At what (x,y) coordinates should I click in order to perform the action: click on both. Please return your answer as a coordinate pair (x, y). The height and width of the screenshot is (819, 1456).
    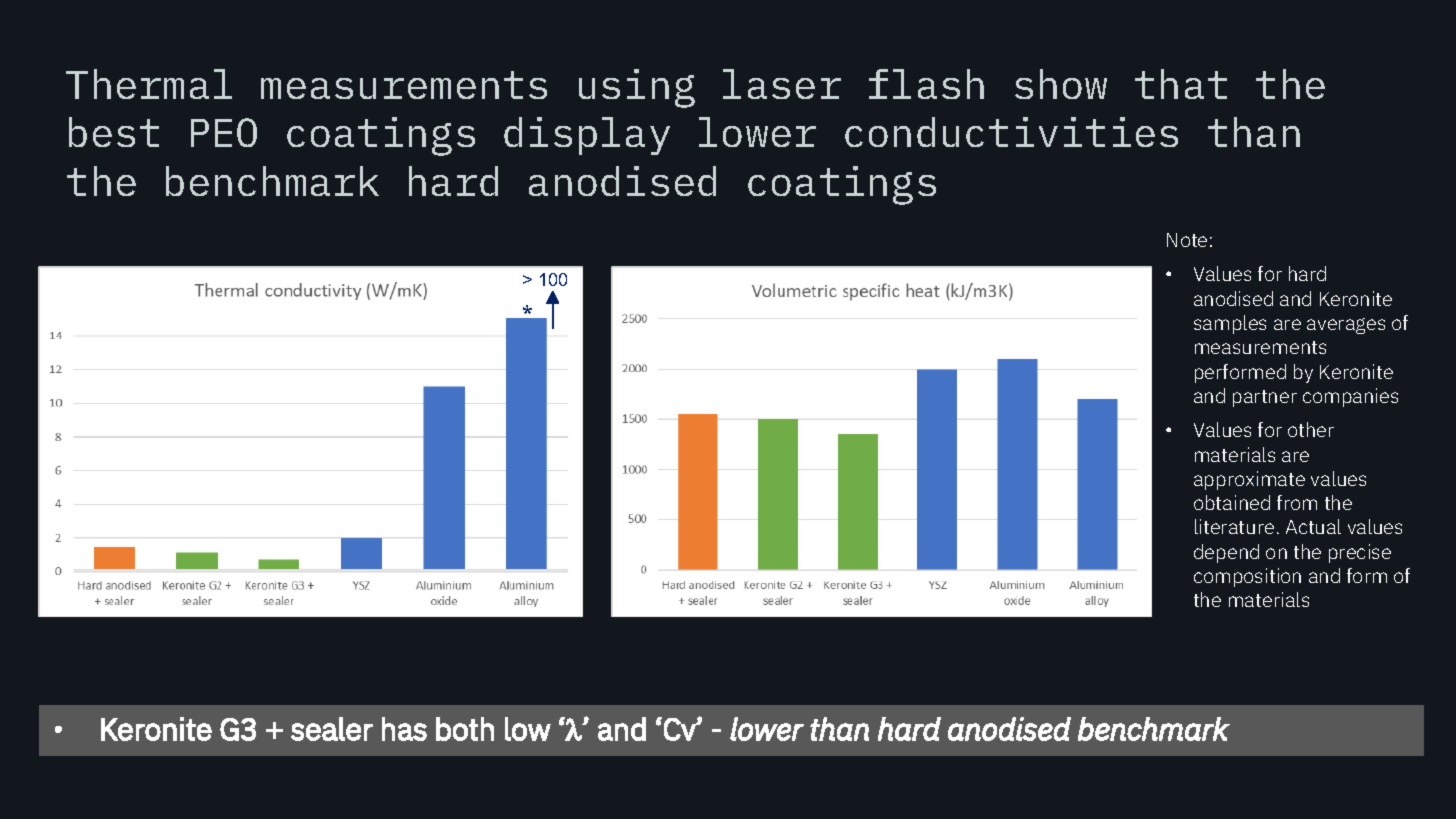
    Looking at the image, I should click on (465, 729).
